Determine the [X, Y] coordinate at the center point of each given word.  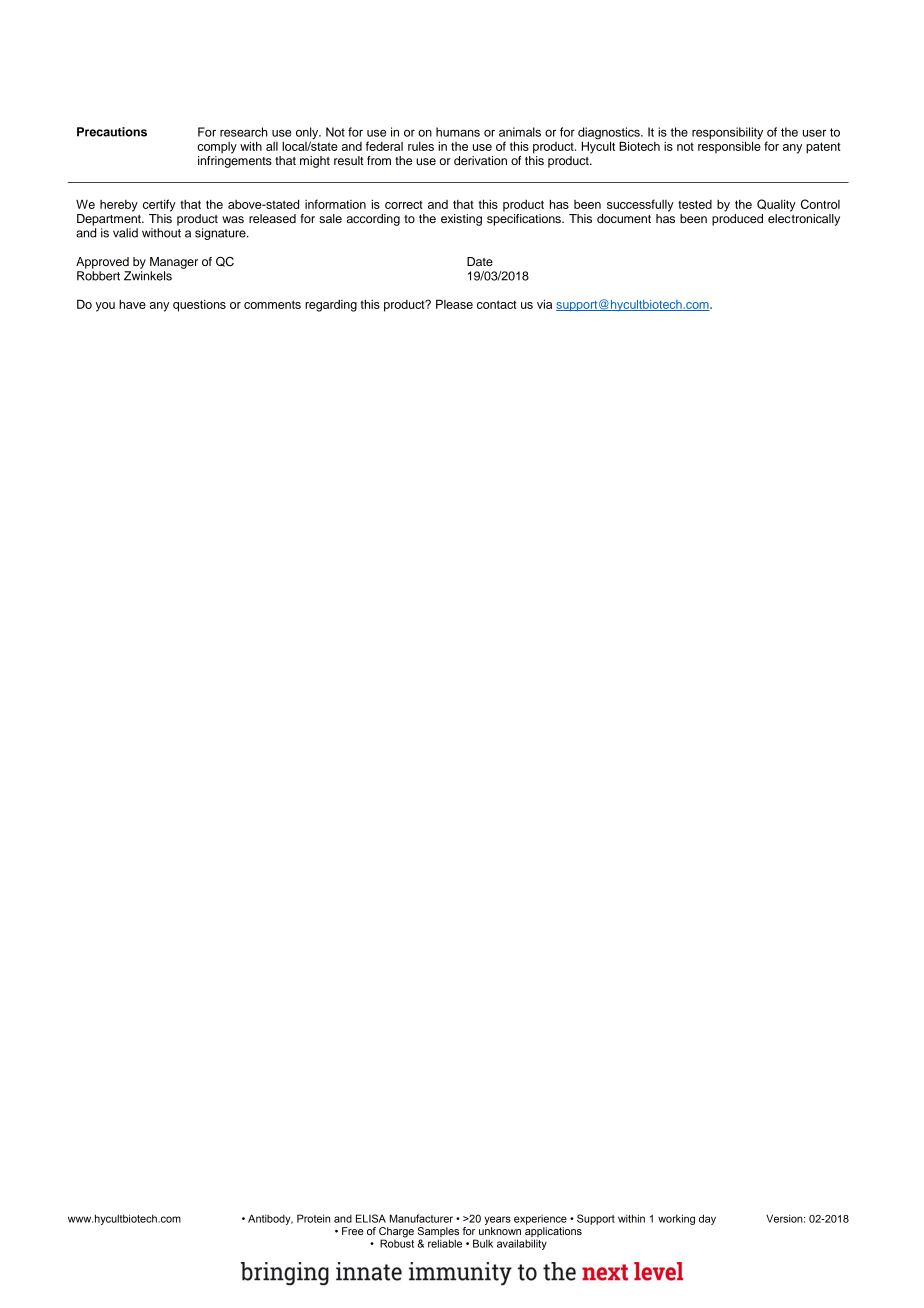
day [707, 1219]
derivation [480, 160]
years [497, 1220]
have [132, 304]
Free [352, 1231]
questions [199, 306]
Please [454, 304]
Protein [313, 1218]
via [544, 304]
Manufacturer [421, 1218]
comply [217, 148]
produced [737, 220]
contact [497, 304]
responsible [729, 147]
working [676, 1219]
